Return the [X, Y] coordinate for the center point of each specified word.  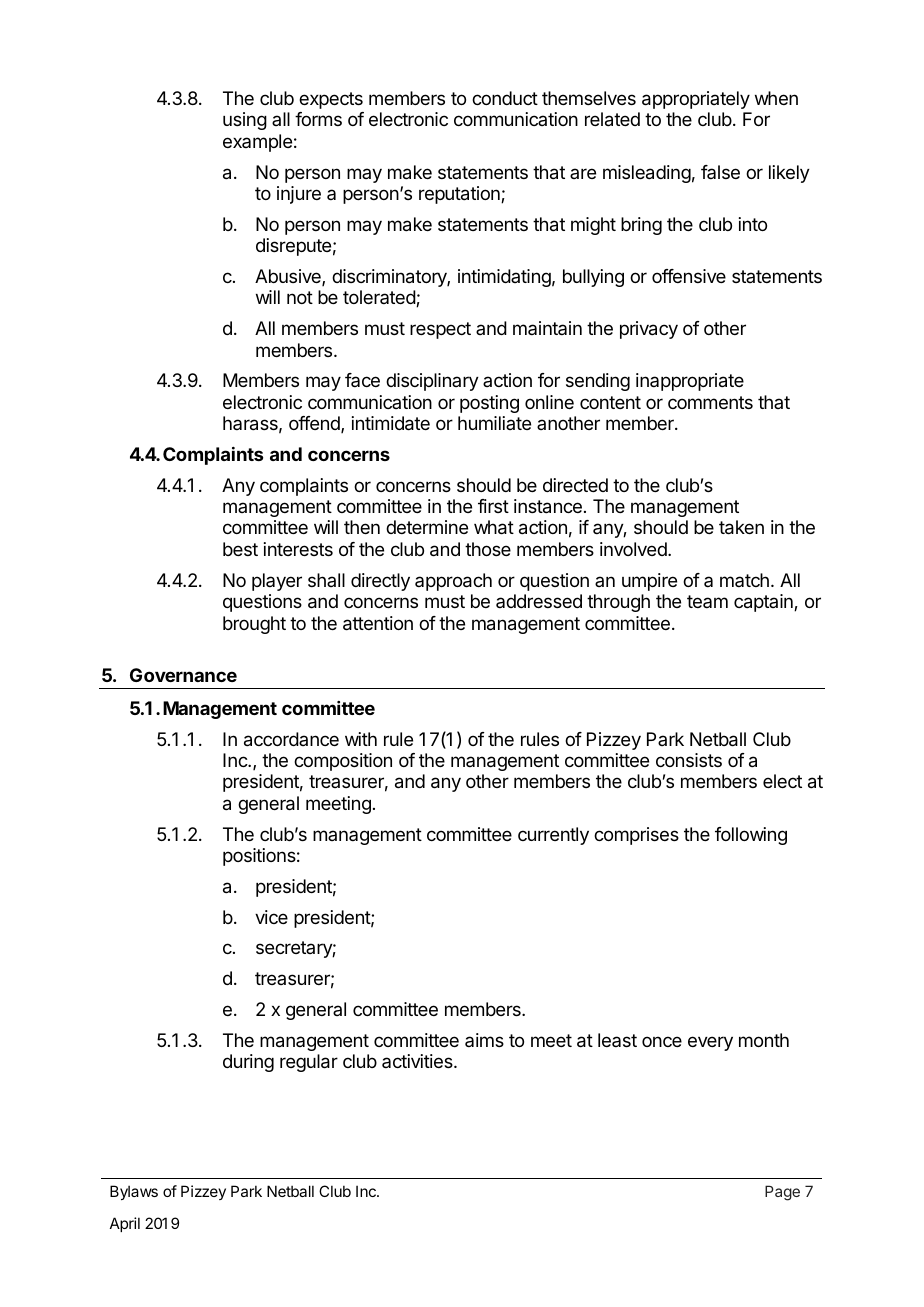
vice [271, 917]
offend [315, 424]
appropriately [696, 100]
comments [710, 402]
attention [378, 623]
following [751, 836]
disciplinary [432, 382]
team [707, 601]
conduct [505, 98]
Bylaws [134, 1192]
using [245, 121]
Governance [183, 675]
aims [484, 1040]
